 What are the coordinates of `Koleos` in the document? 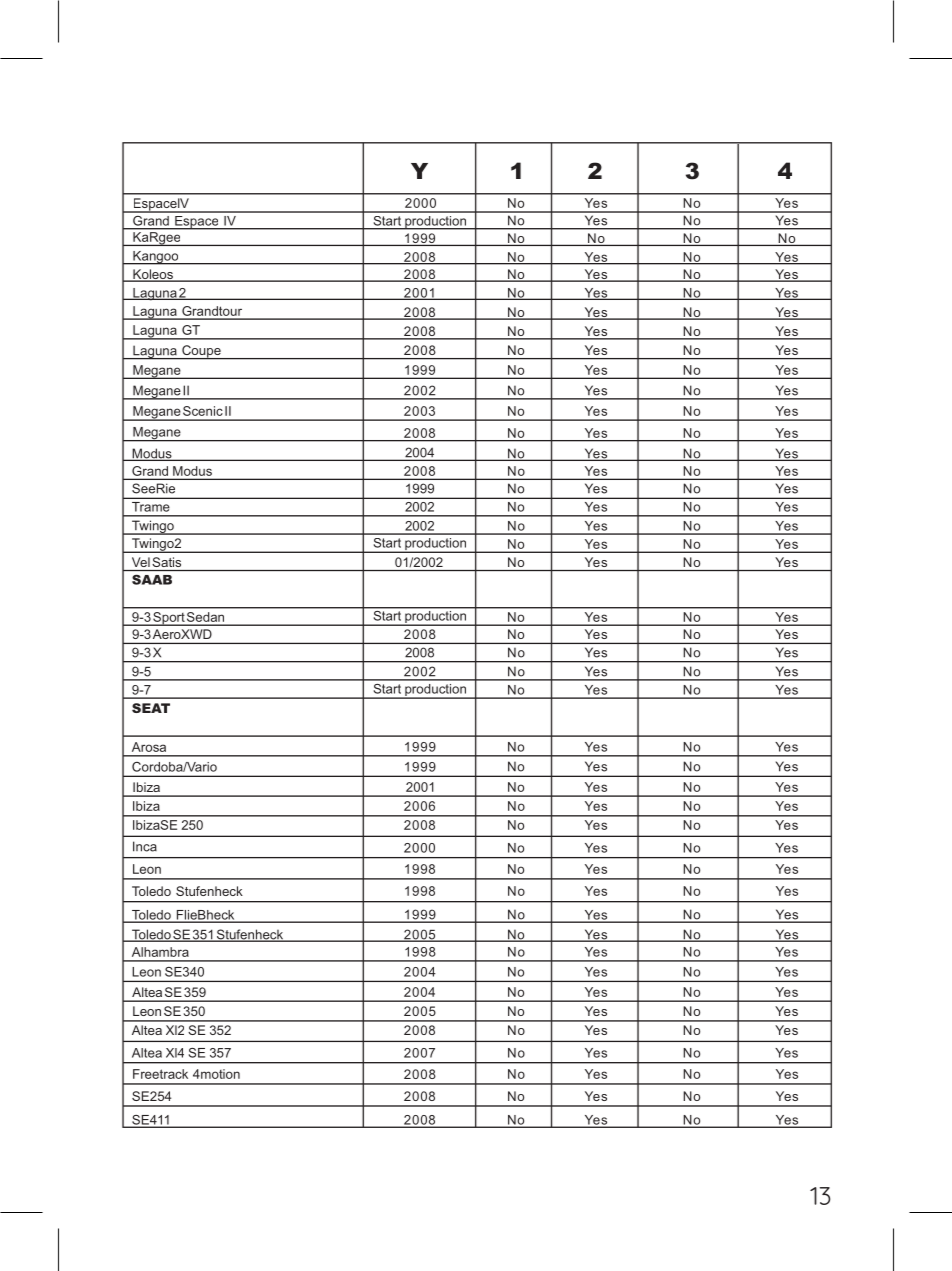 It's located at (153, 275).
